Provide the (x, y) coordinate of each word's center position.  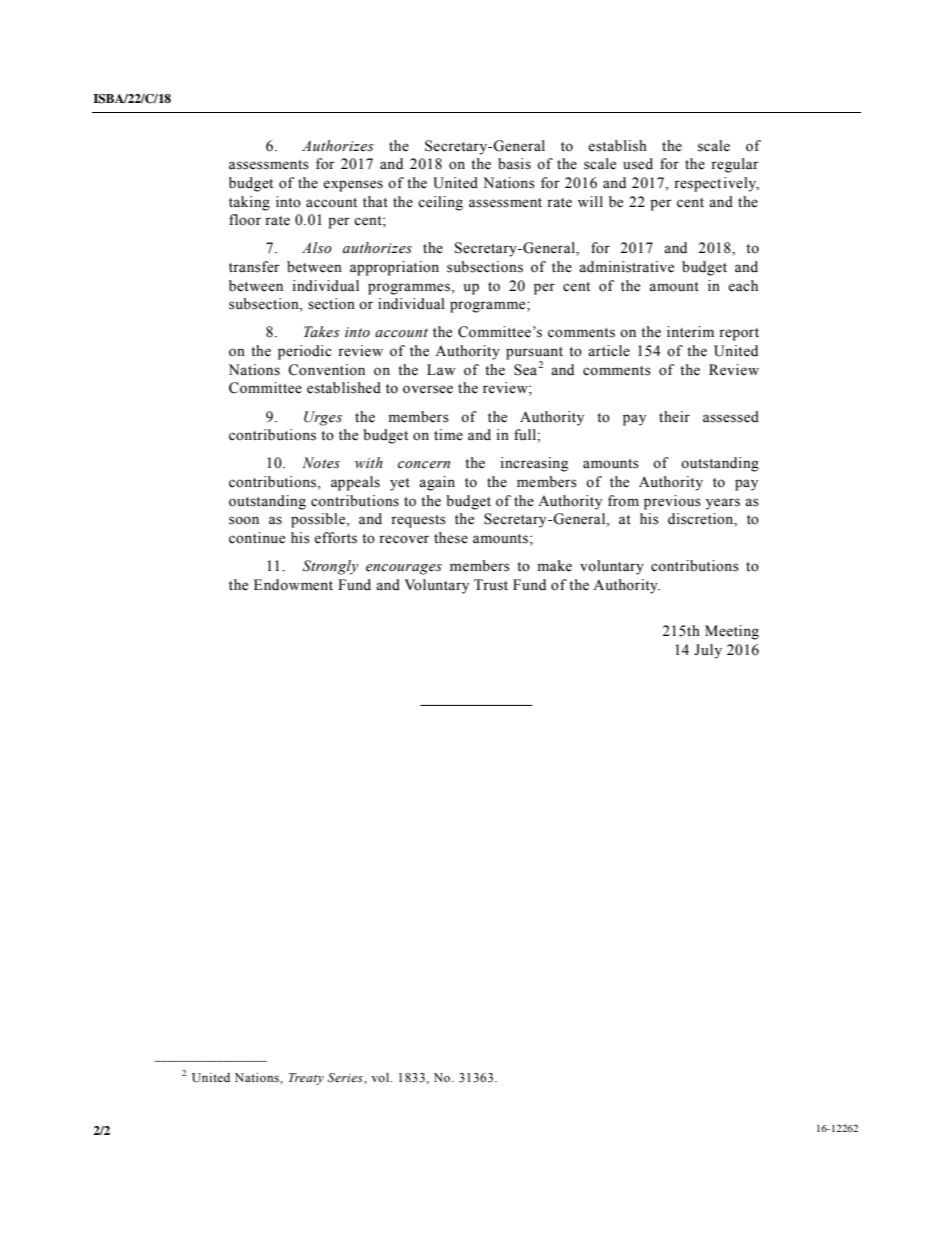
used (638, 164)
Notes (321, 463)
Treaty (306, 1079)
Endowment (293, 585)
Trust (491, 585)
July (708, 651)
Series (346, 1077)
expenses (353, 186)
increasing (534, 464)
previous (672, 502)
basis (514, 164)
